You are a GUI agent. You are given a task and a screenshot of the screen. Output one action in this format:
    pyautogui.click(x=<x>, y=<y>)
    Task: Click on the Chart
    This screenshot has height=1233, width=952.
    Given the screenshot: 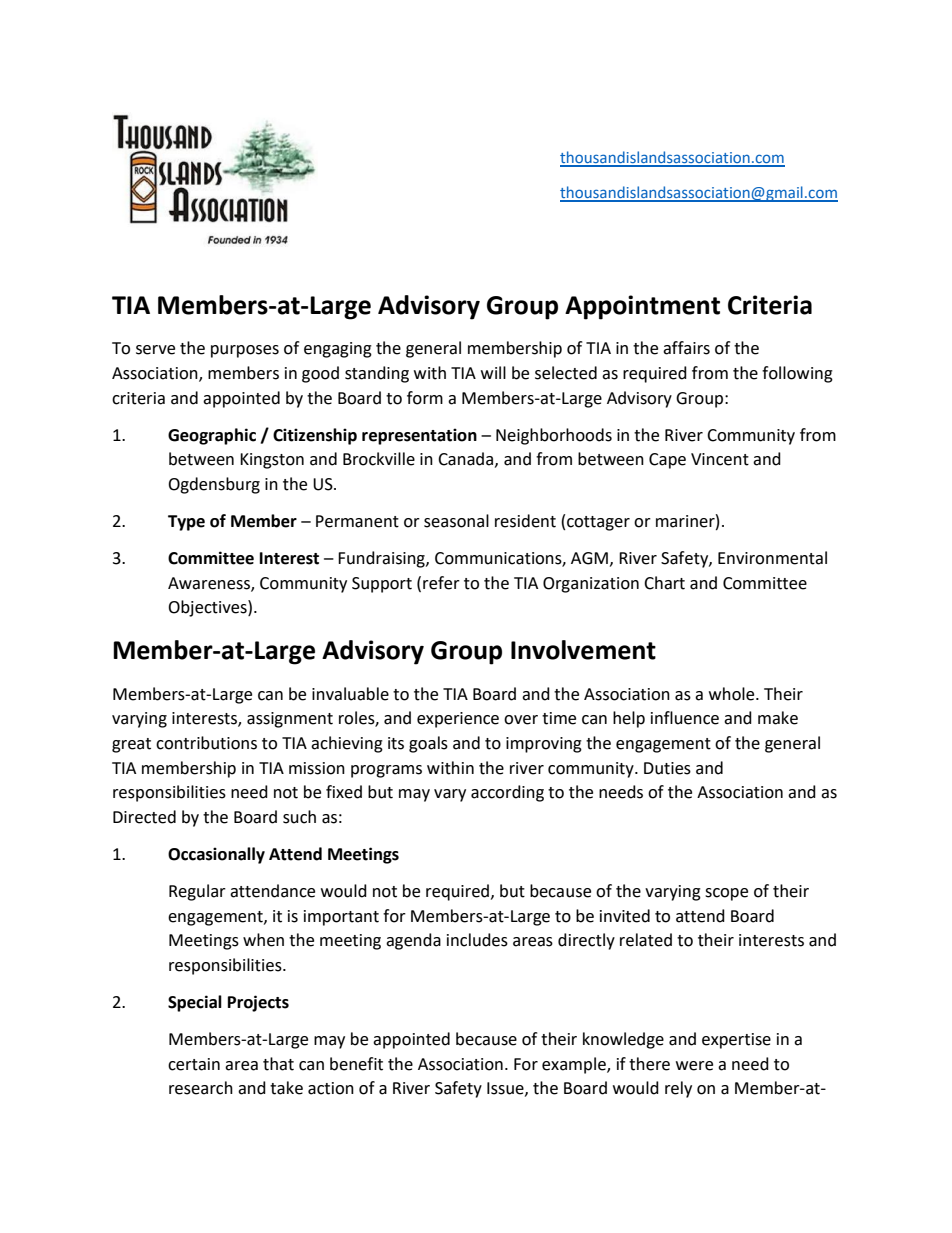 What is the action you would take?
    pyautogui.click(x=664, y=583)
